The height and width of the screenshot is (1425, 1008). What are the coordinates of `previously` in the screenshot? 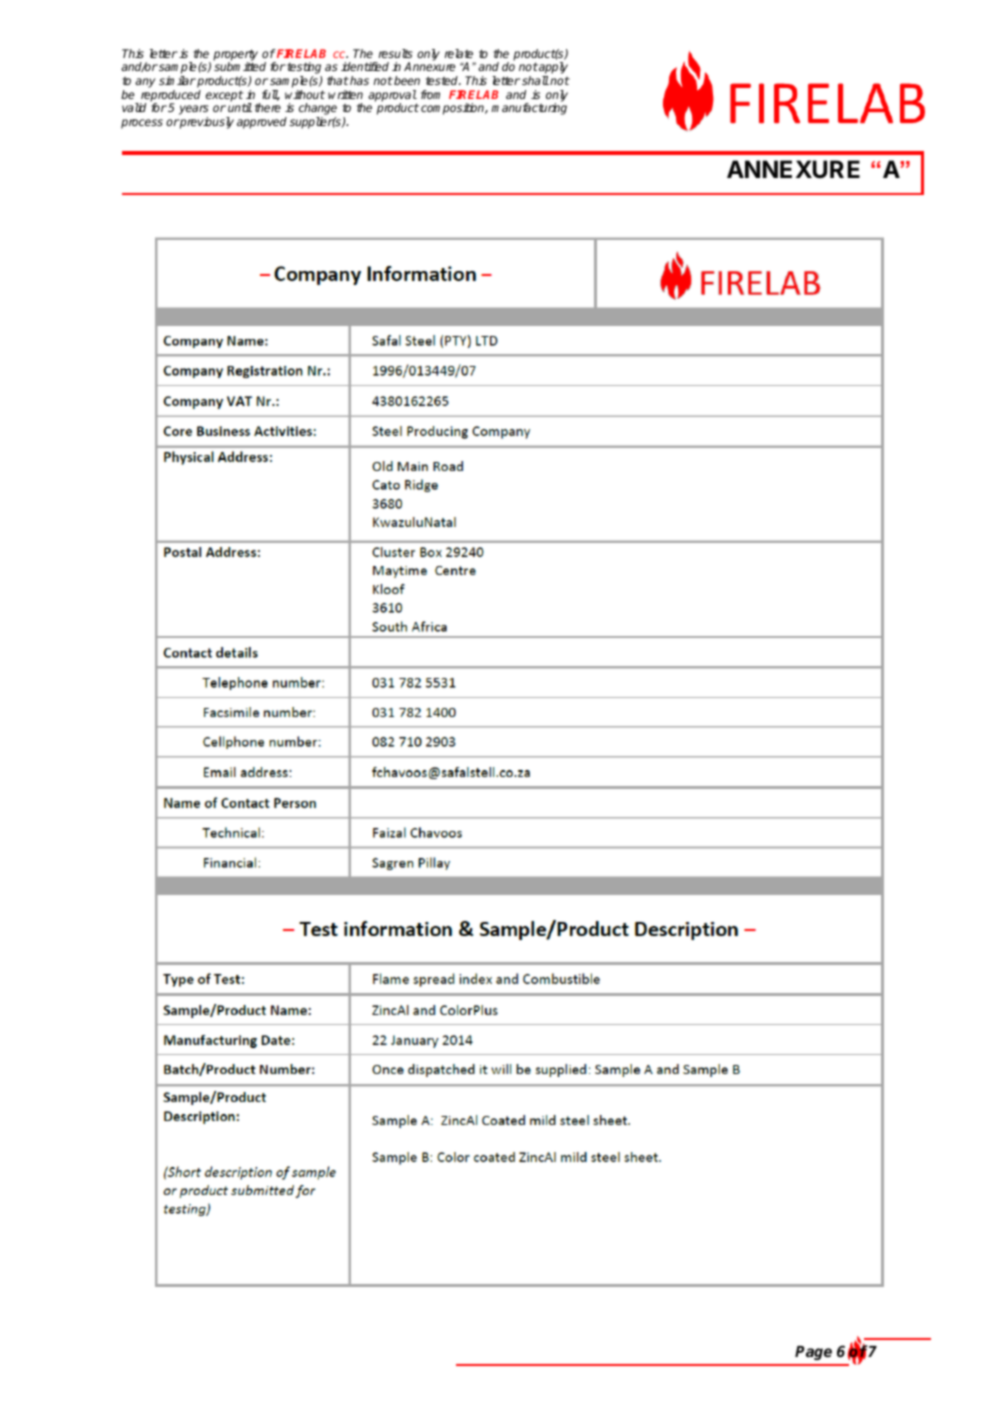 It's located at (206, 123).
